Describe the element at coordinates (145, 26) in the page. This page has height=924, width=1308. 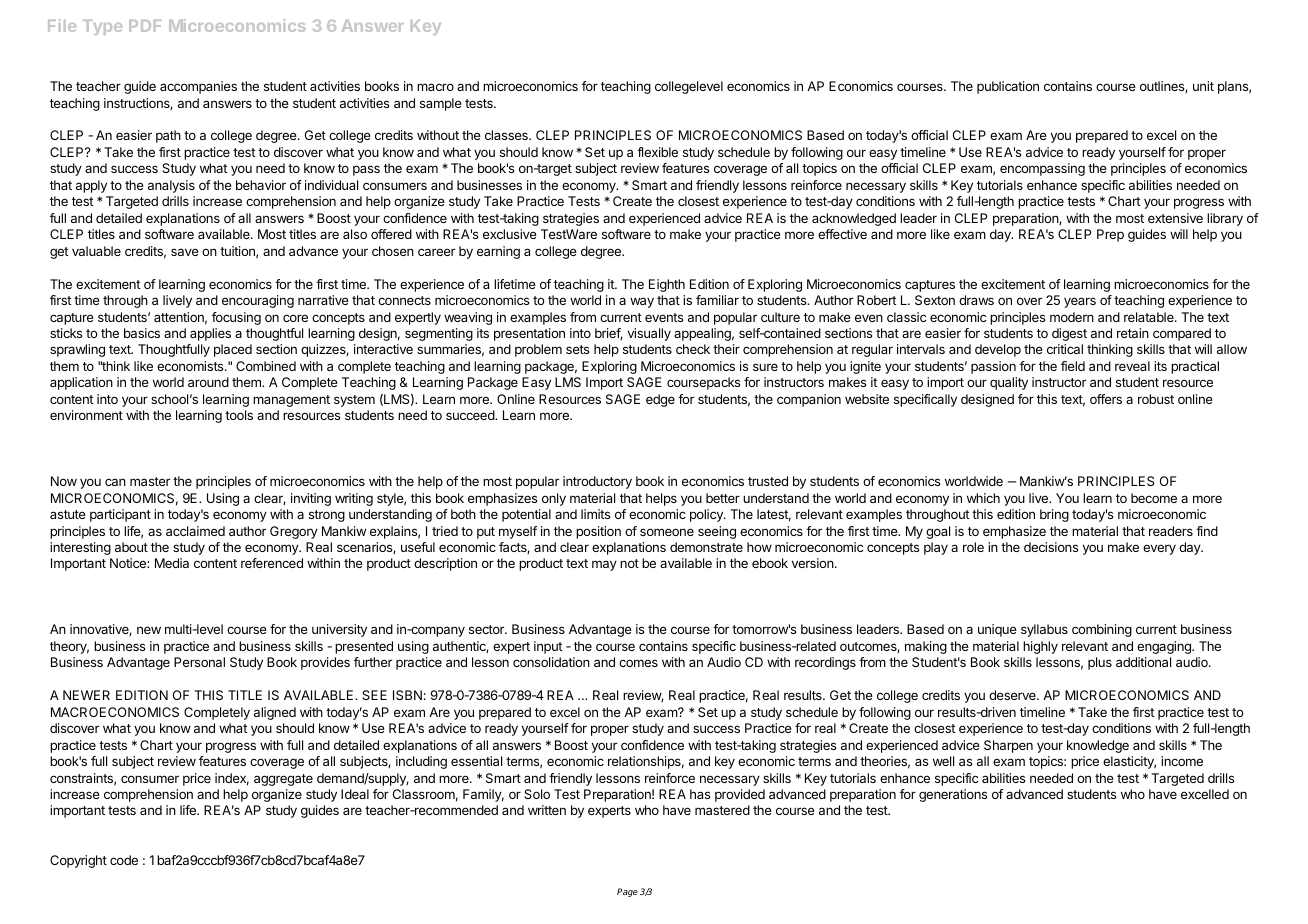
I see `PDF` at that location.
